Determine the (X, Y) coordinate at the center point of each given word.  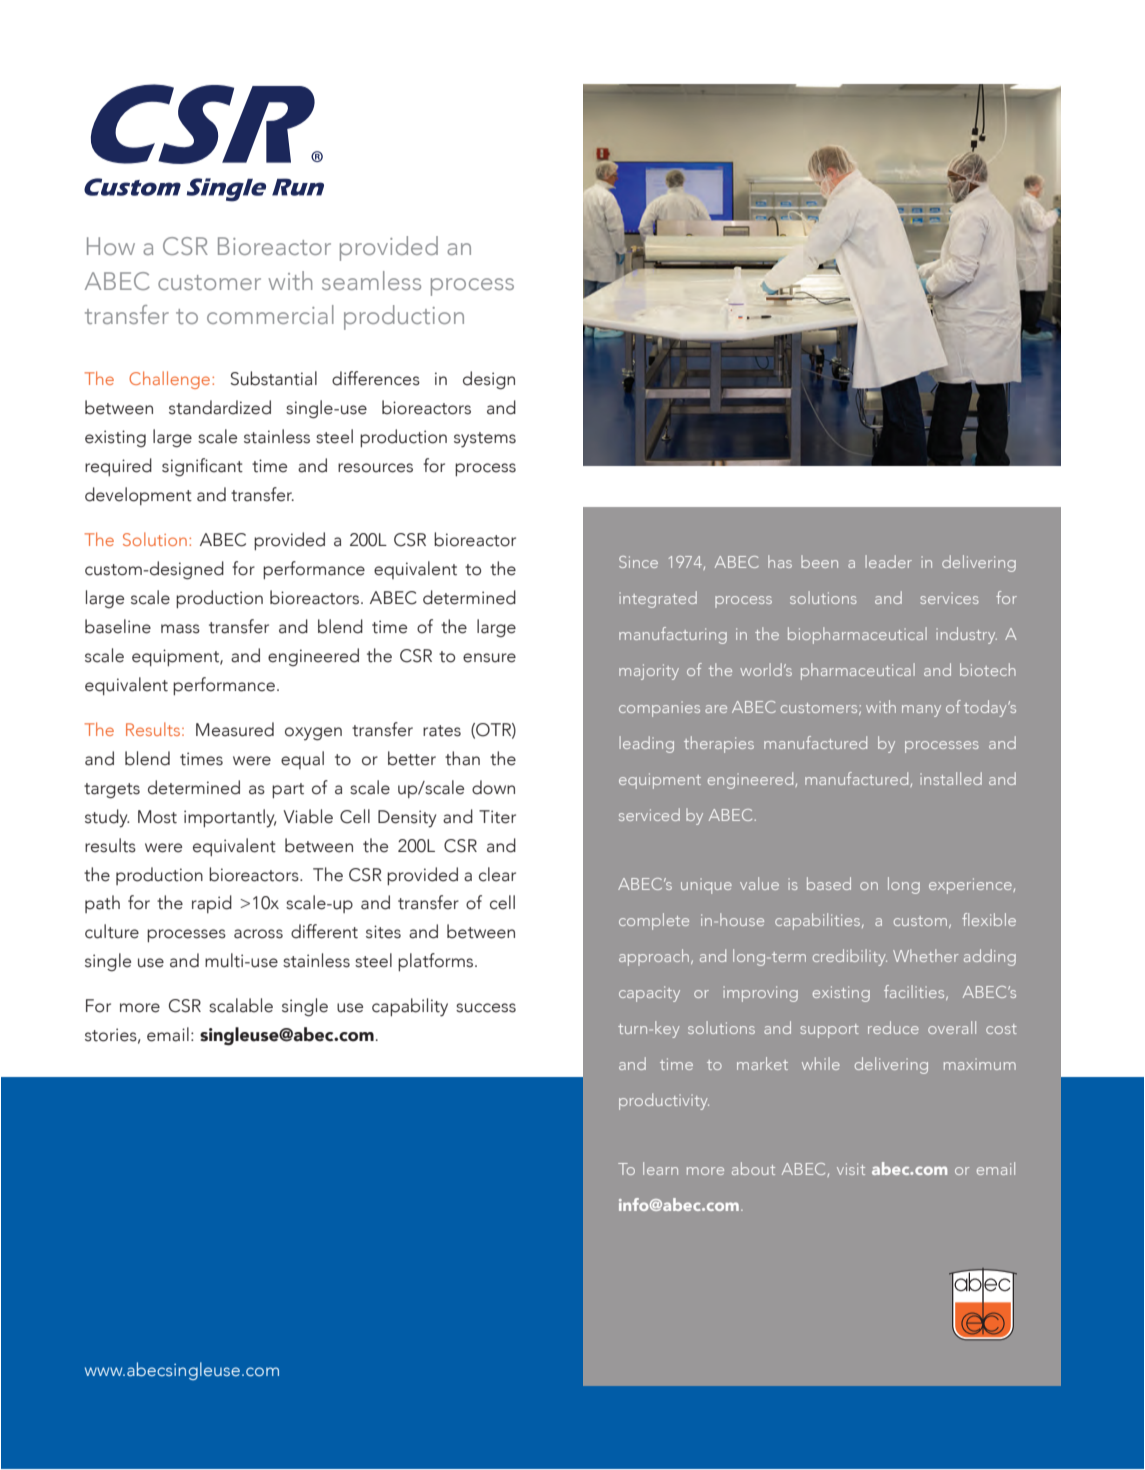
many (921, 711)
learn (660, 1168)
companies (659, 709)
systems (485, 440)
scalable (241, 1005)
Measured (235, 729)
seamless (371, 280)
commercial (270, 314)
